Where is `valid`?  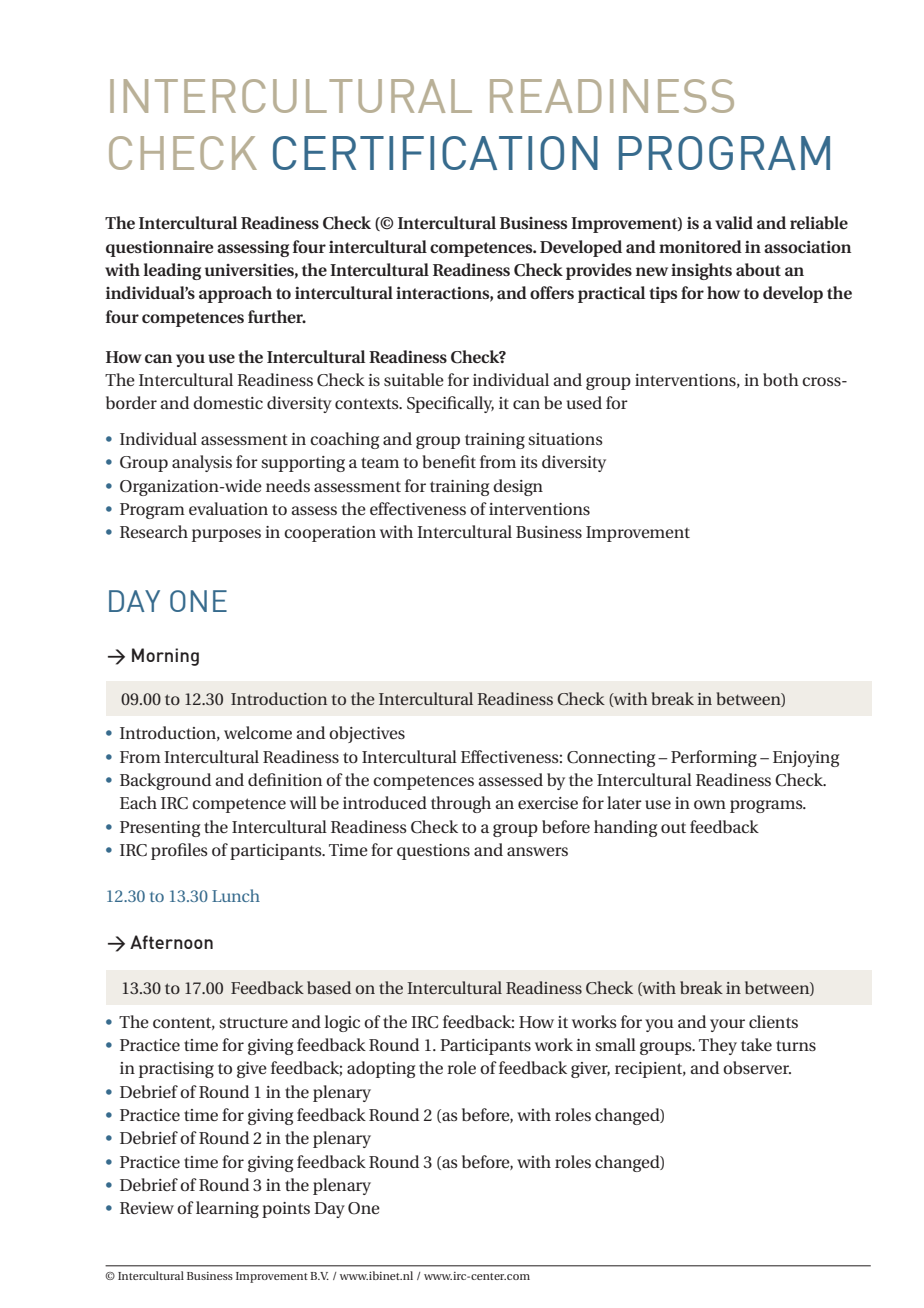
valid is located at coordinates (734, 222).
